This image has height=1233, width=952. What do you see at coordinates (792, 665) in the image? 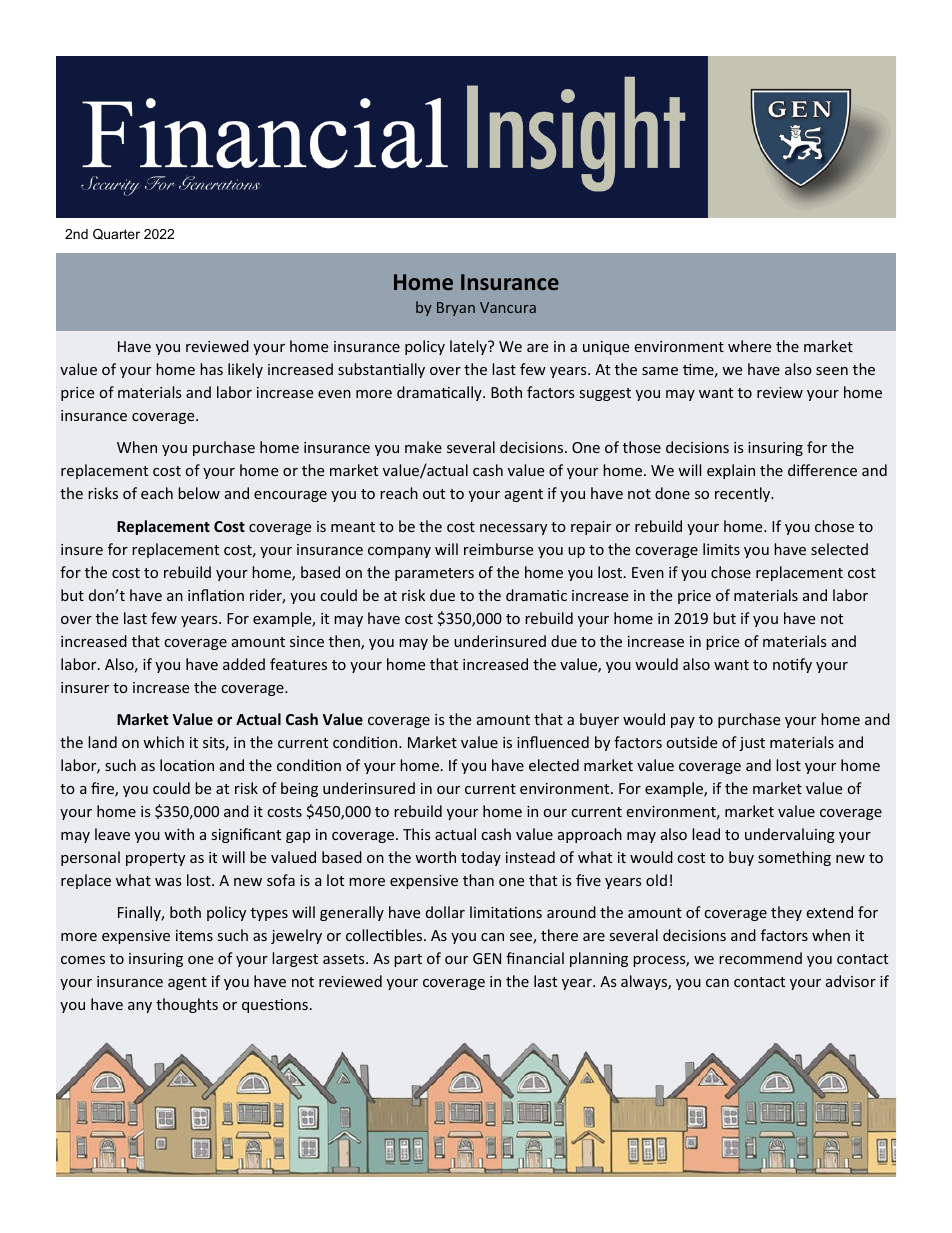
I see `notify` at bounding box center [792, 665].
